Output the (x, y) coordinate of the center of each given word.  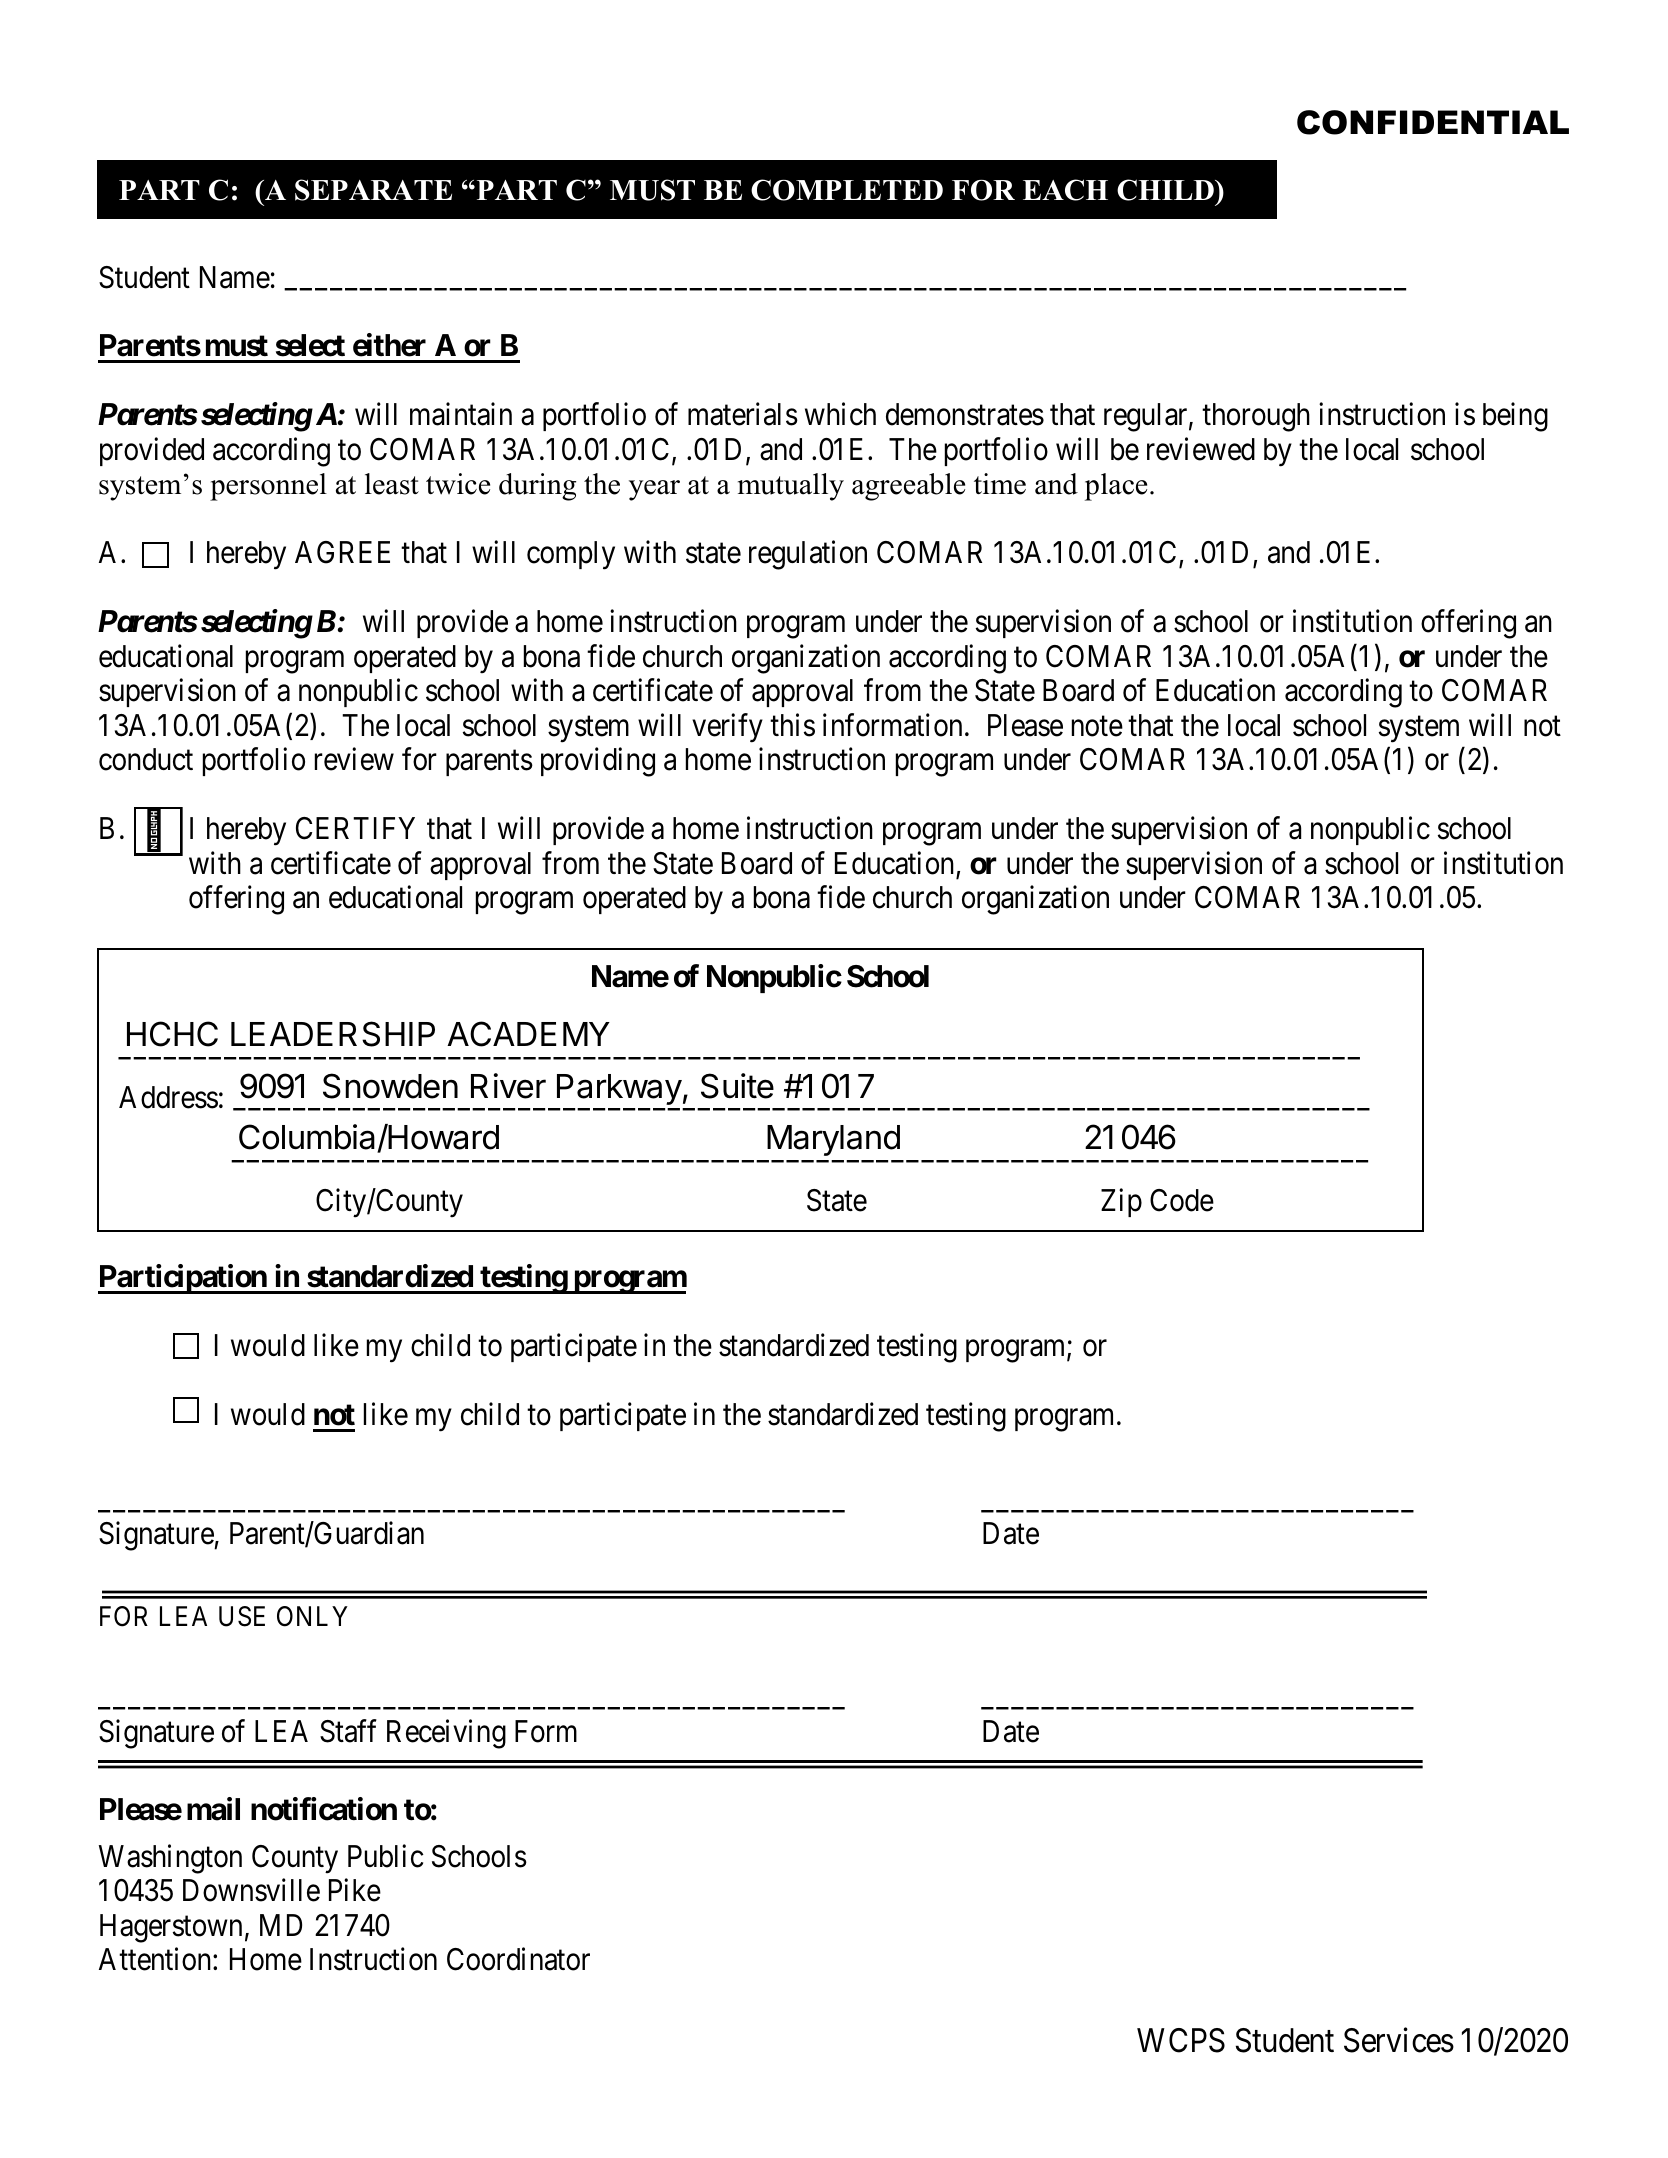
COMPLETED (847, 190)
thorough (1256, 417)
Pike (355, 1890)
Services (1399, 2040)
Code (1182, 1200)
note (1097, 726)
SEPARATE (373, 190)
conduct (146, 759)
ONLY (312, 1616)
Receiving (446, 1734)
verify (727, 728)
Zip (1121, 1203)
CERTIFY (355, 828)
